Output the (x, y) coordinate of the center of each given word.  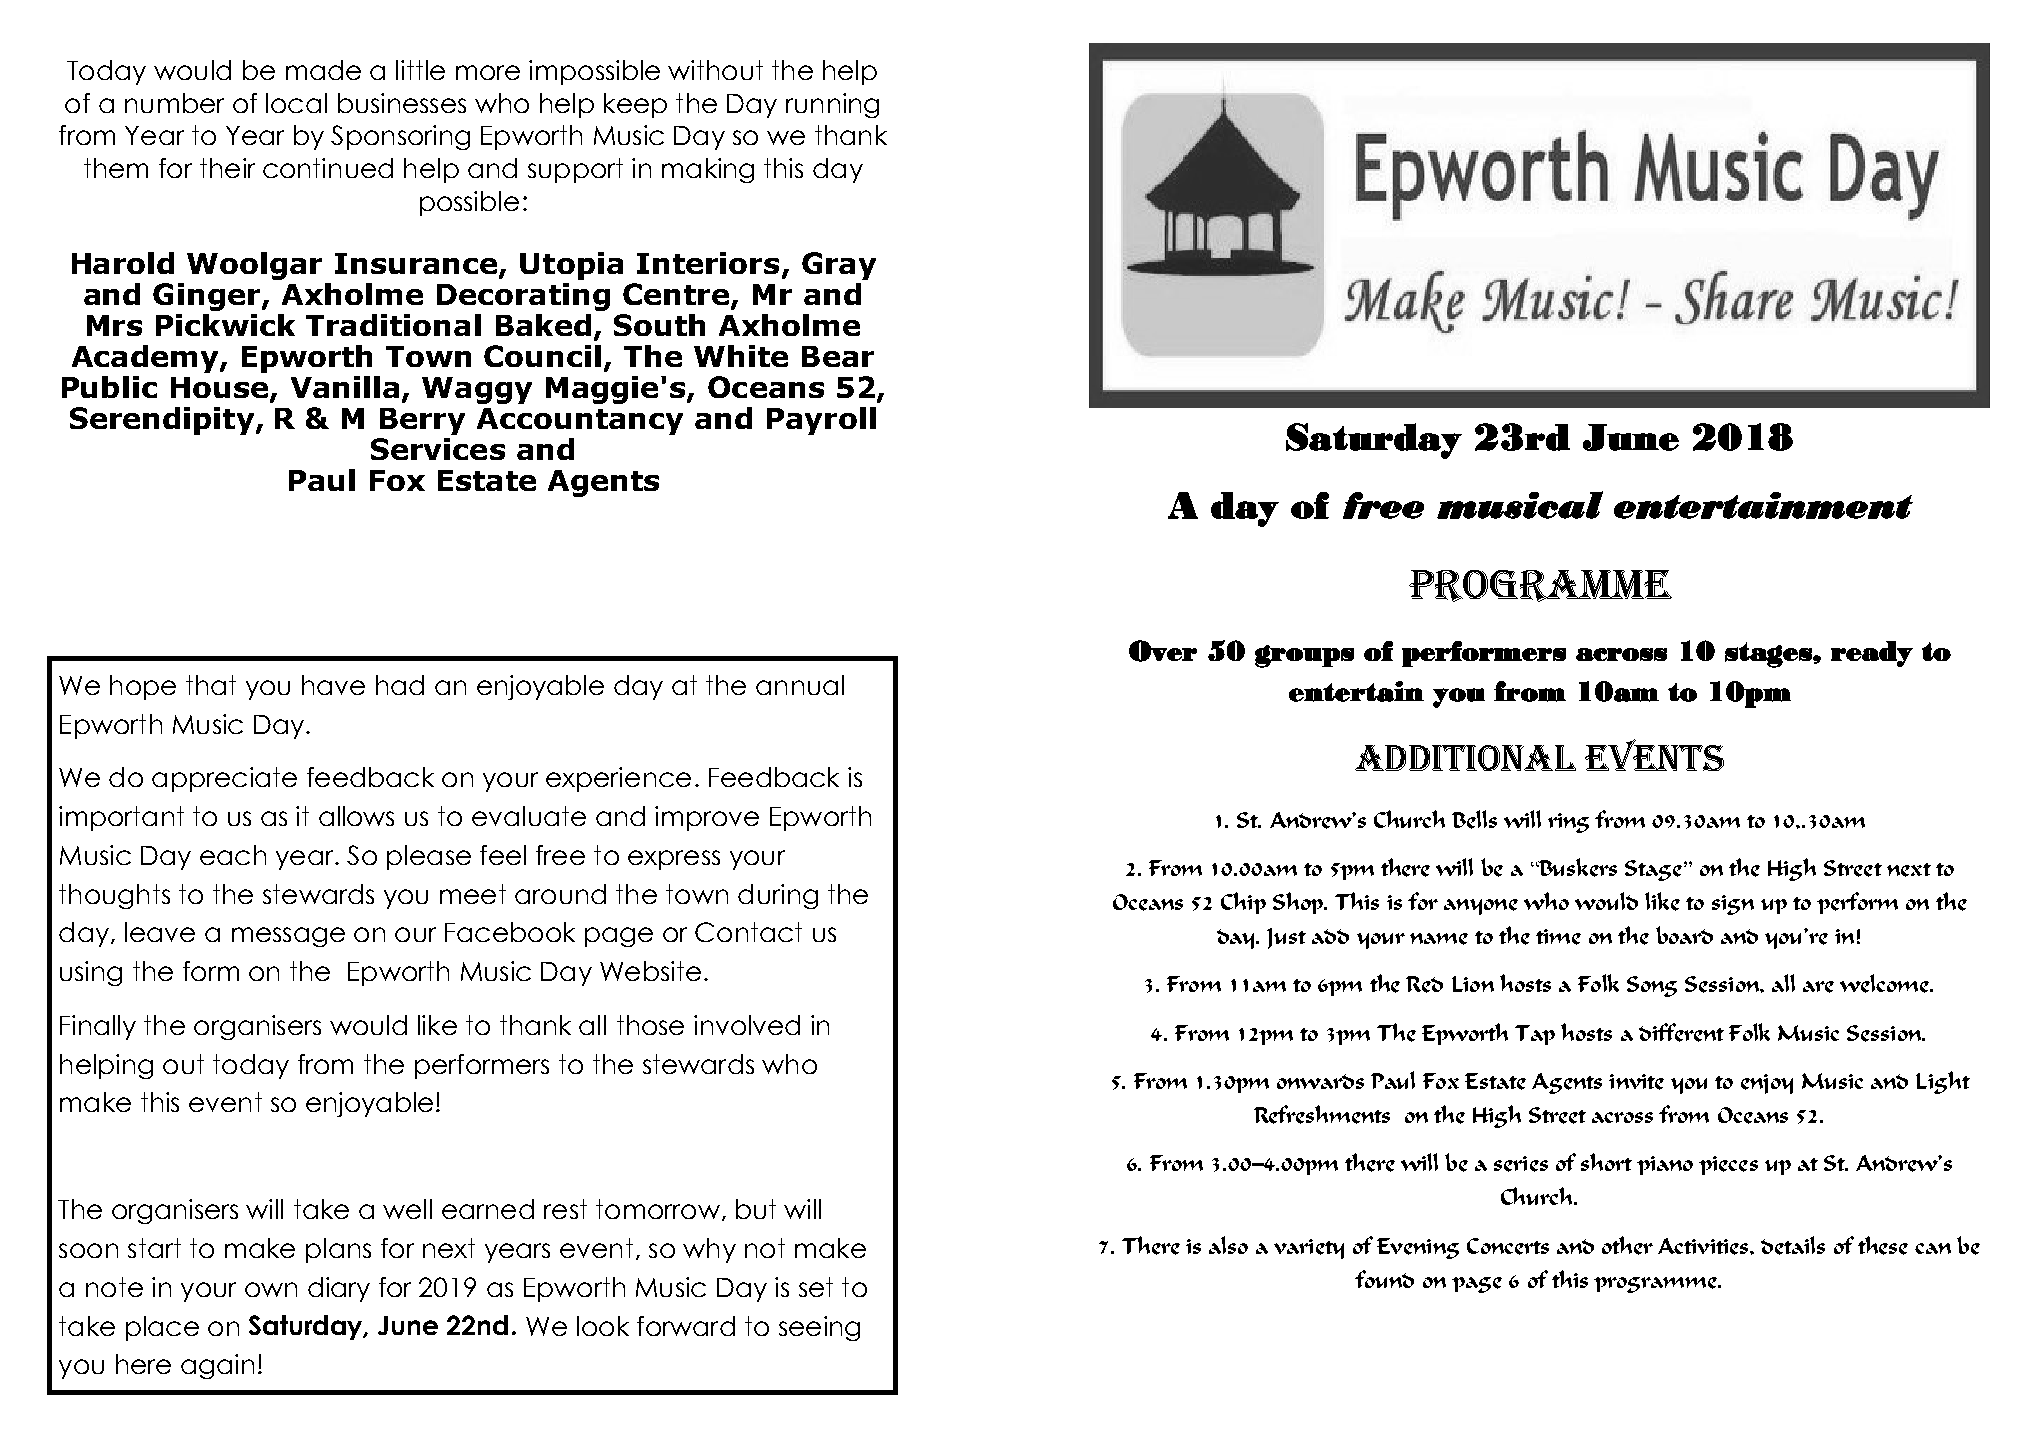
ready (1872, 654)
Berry (422, 421)
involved (747, 1025)
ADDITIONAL (1465, 758)
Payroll (821, 421)
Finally (98, 1027)
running (832, 105)
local (296, 103)
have (333, 685)
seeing (819, 1328)
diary (339, 1289)
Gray (839, 266)
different (1681, 1032)
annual (800, 685)
